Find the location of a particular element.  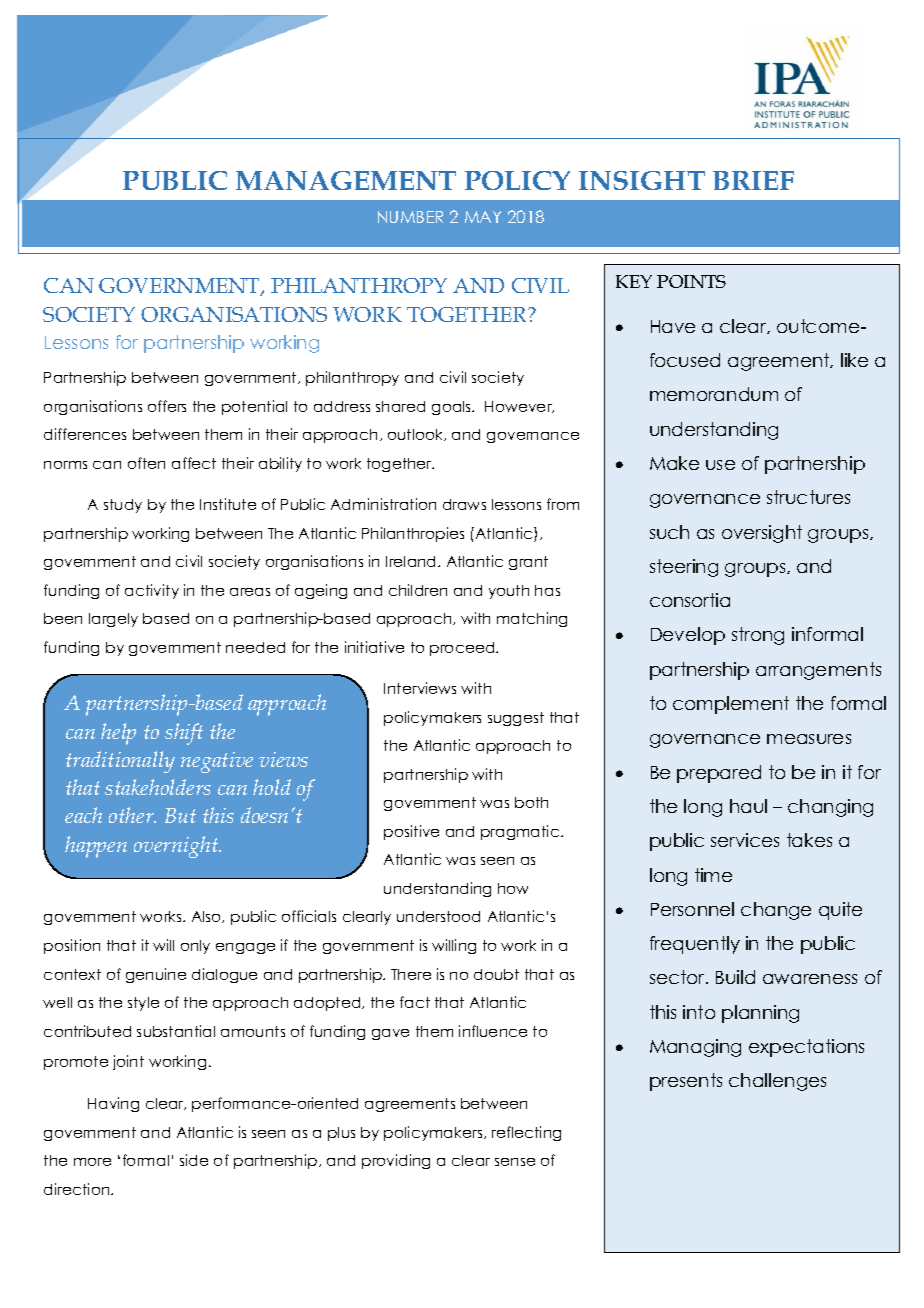

MANAGEMENT is located at coordinates (346, 180).
